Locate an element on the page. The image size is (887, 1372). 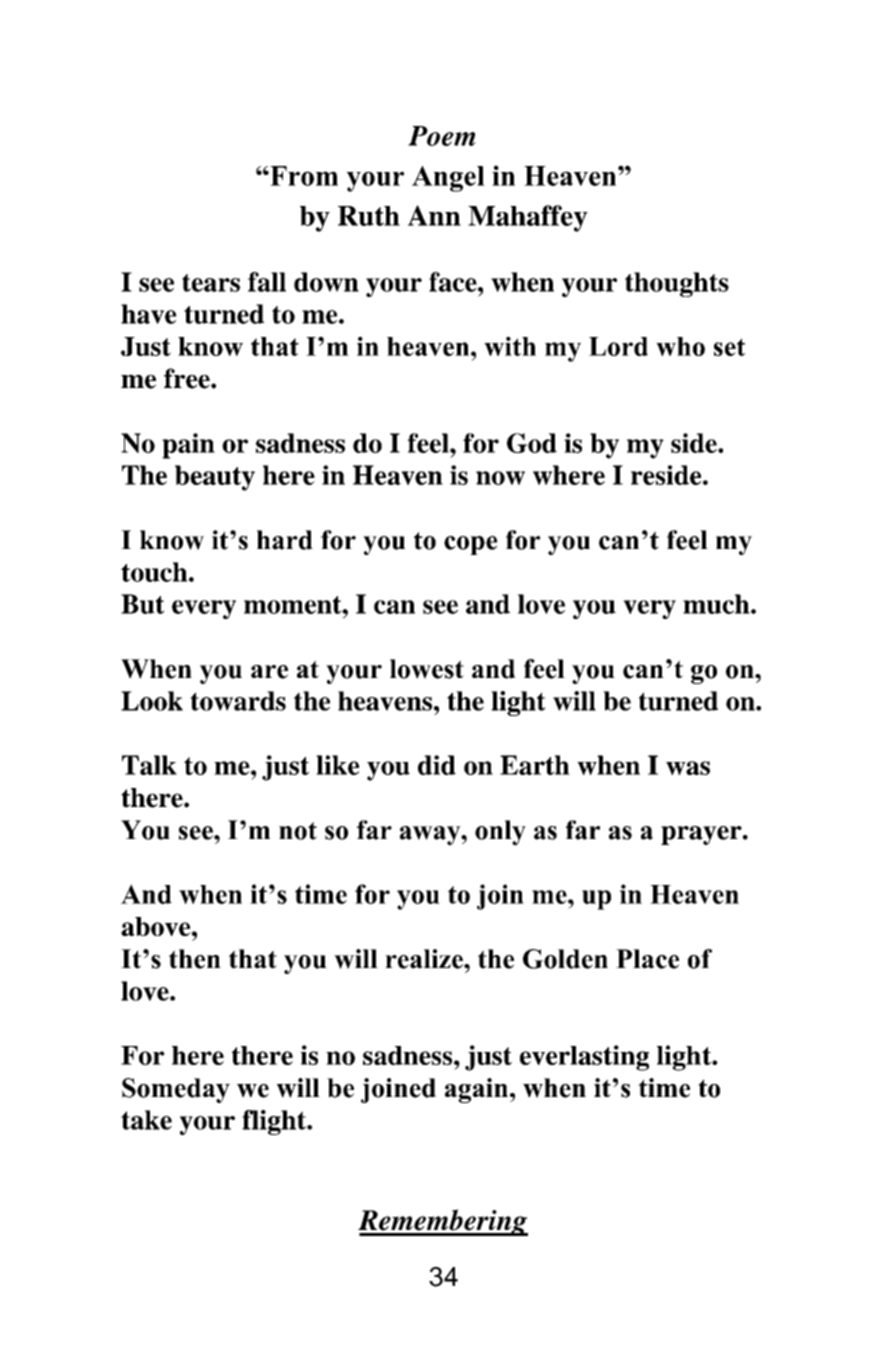
From is located at coordinates (303, 176).
